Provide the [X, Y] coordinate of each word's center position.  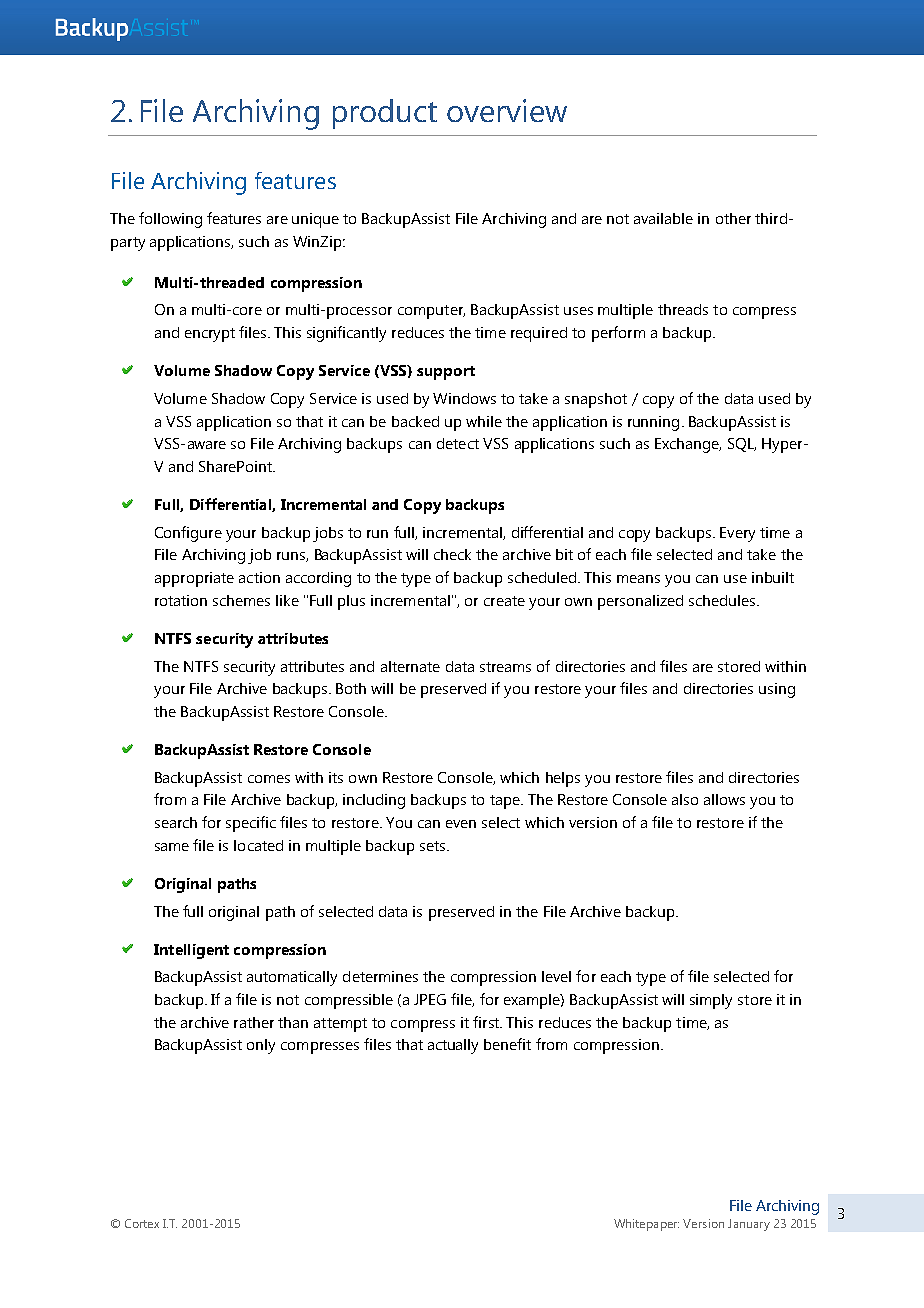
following [170, 220]
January [749, 1225]
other [733, 218]
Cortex [142, 1223]
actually [453, 1046]
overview [507, 110]
